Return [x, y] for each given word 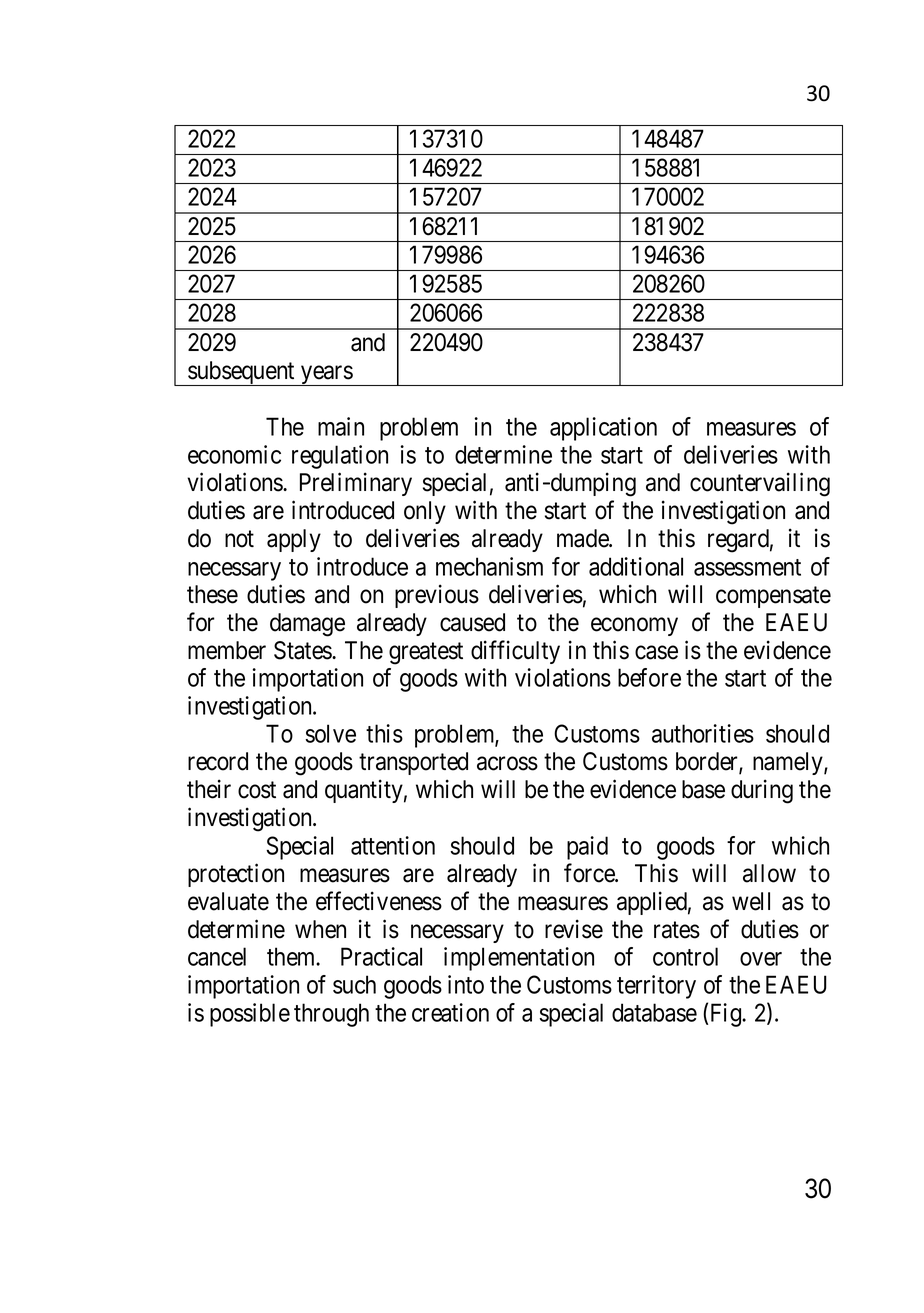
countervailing [760, 484]
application [603, 429]
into [466, 984]
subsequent [241, 373]
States [303, 650]
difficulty [515, 652]
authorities [703, 733]
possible [250, 1015]
